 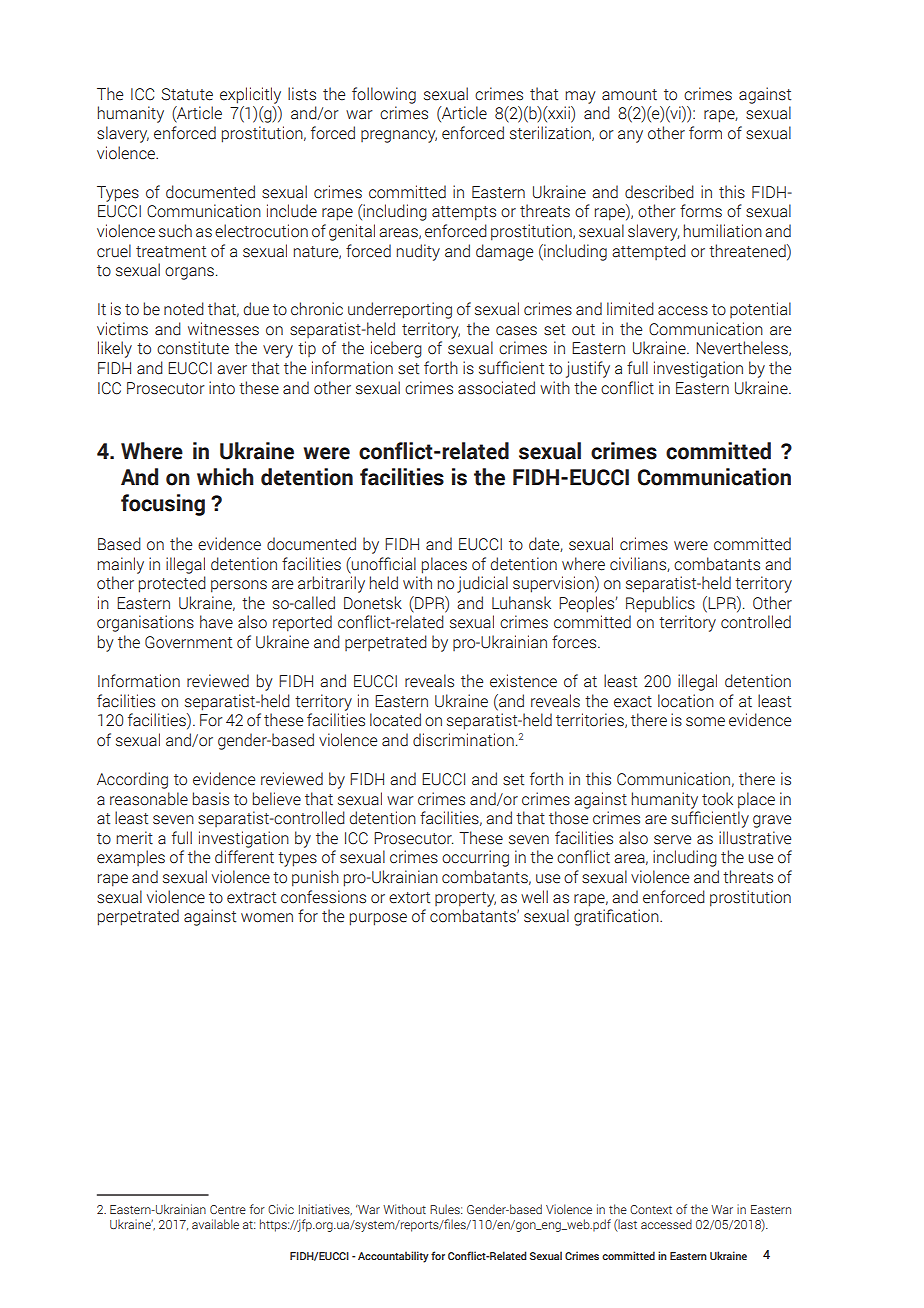 I want to click on associated, so click(x=496, y=388).
